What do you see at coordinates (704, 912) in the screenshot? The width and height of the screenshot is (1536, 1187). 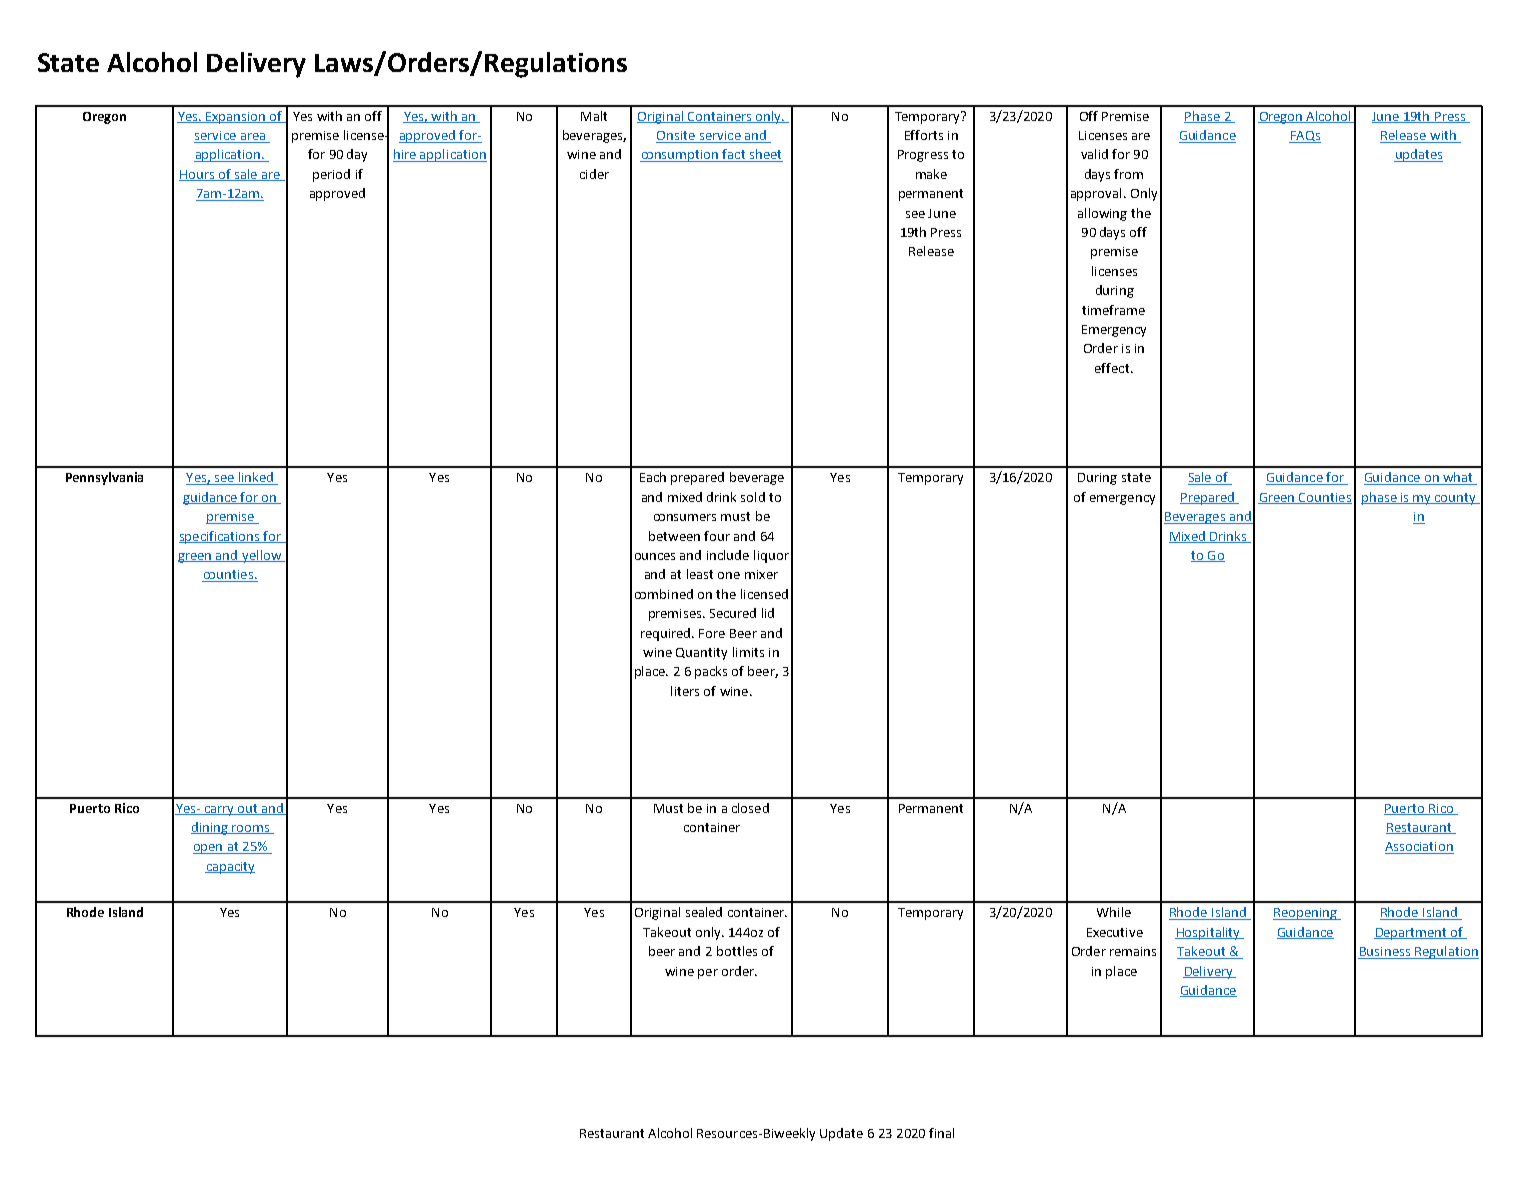 I see `sealed` at bounding box center [704, 912].
